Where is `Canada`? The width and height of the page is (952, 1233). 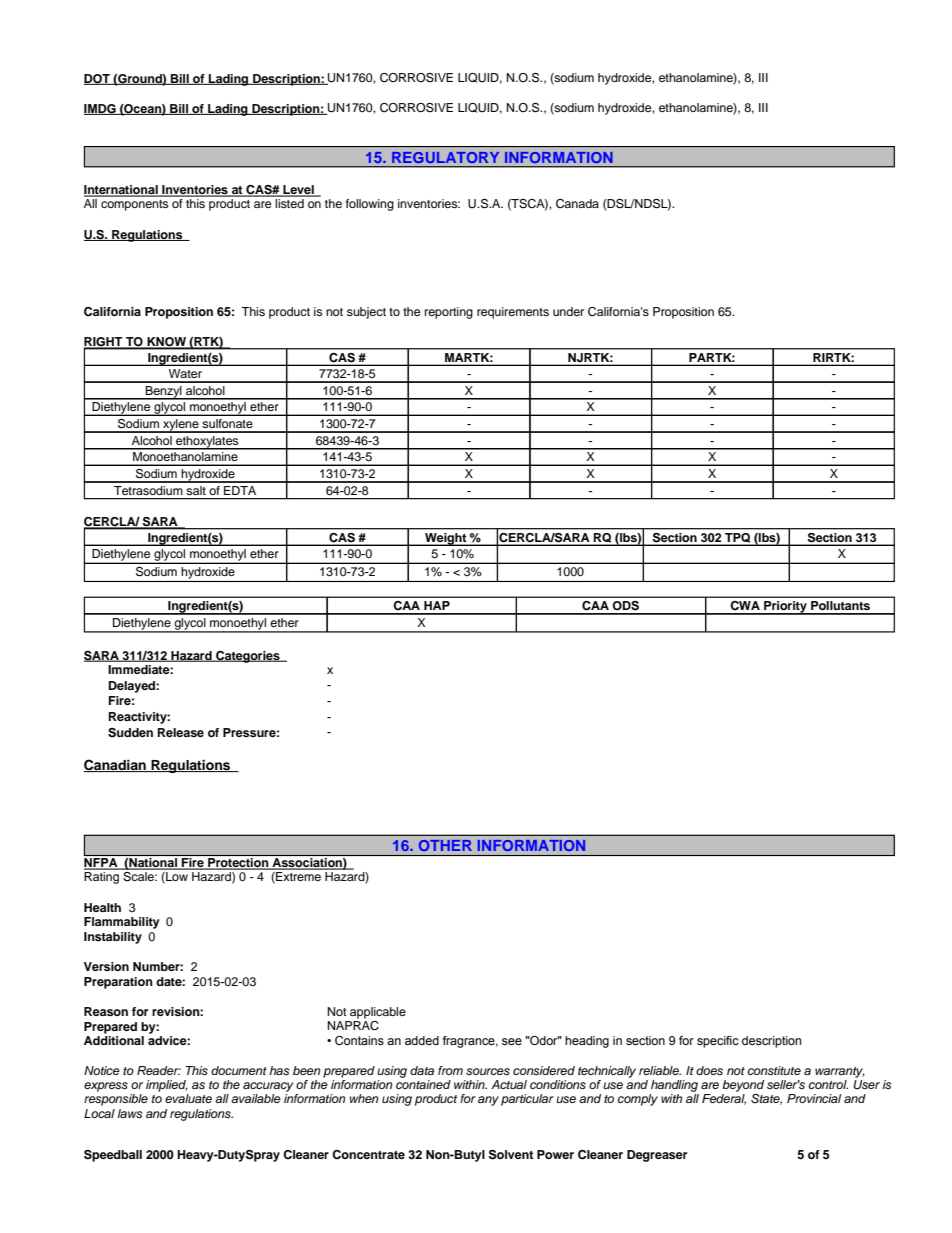
Canada is located at coordinates (577, 204).
